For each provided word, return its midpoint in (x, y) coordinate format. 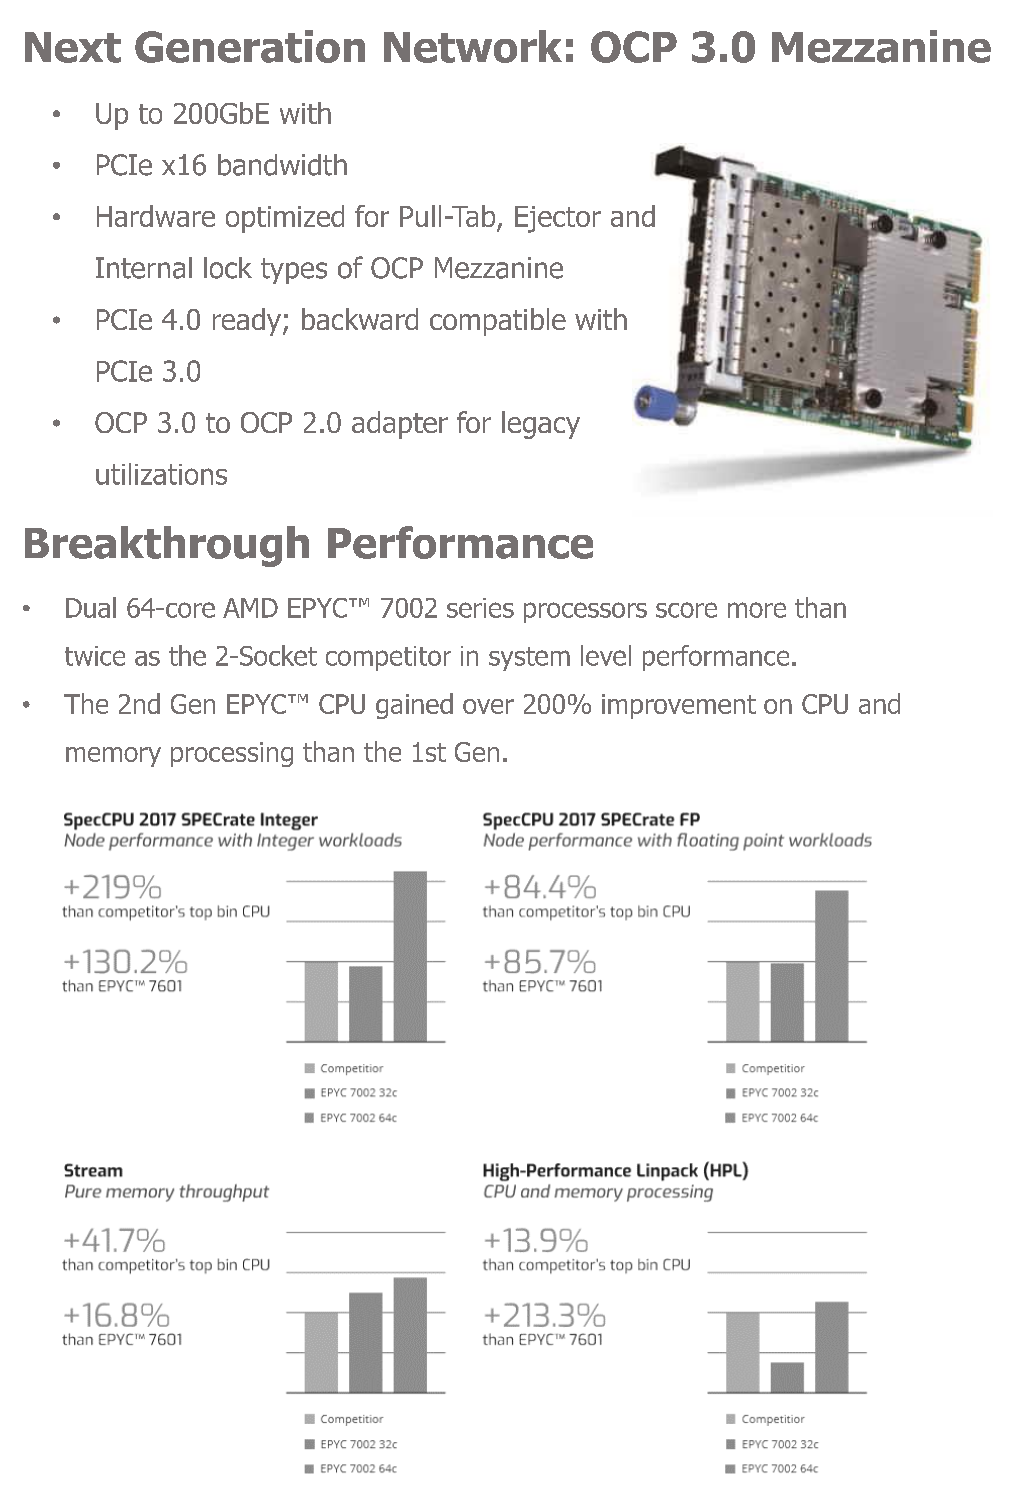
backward (360, 319)
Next (73, 47)
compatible (498, 322)
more (757, 610)
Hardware (156, 216)
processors (585, 612)
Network (473, 46)
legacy (541, 425)
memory (113, 757)
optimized (285, 219)
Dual (91, 607)
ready (247, 322)
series (480, 608)
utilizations (161, 474)
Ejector (558, 219)
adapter (400, 425)
